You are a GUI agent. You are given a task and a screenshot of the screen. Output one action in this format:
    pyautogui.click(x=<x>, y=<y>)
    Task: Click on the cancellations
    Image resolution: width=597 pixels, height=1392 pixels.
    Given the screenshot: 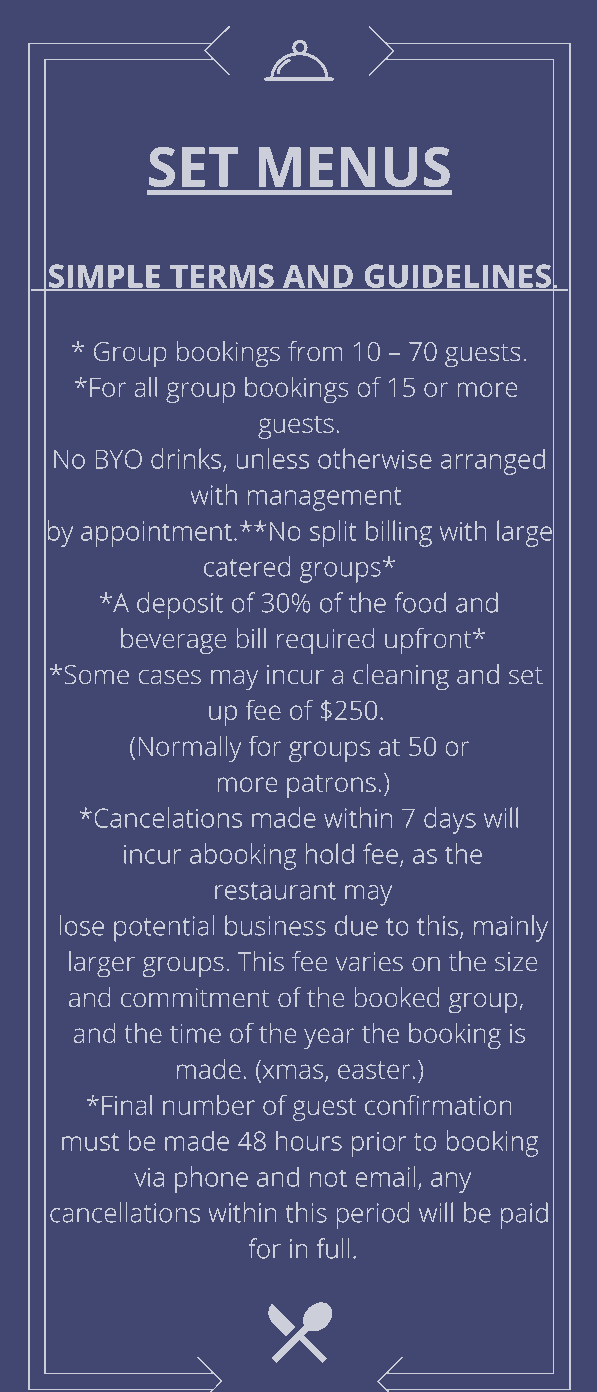 What is the action you would take?
    pyautogui.click(x=125, y=1212)
